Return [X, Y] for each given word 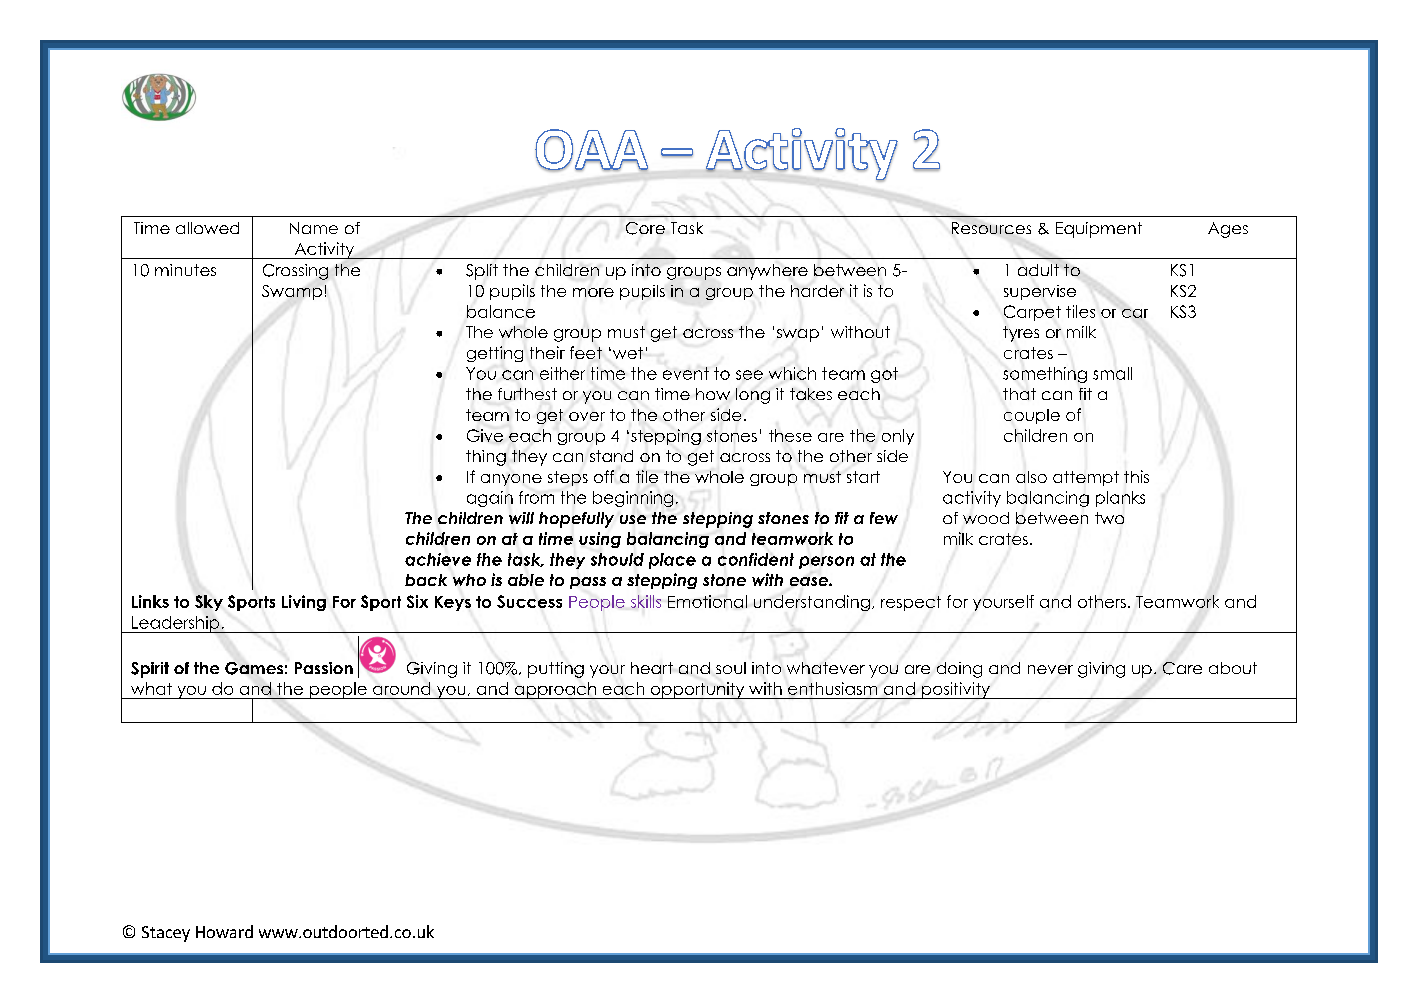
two [1109, 518]
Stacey [166, 934]
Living [304, 603]
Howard [224, 931]
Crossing [295, 272]
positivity [956, 690]
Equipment [1099, 230]
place [672, 561]
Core [645, 228]
